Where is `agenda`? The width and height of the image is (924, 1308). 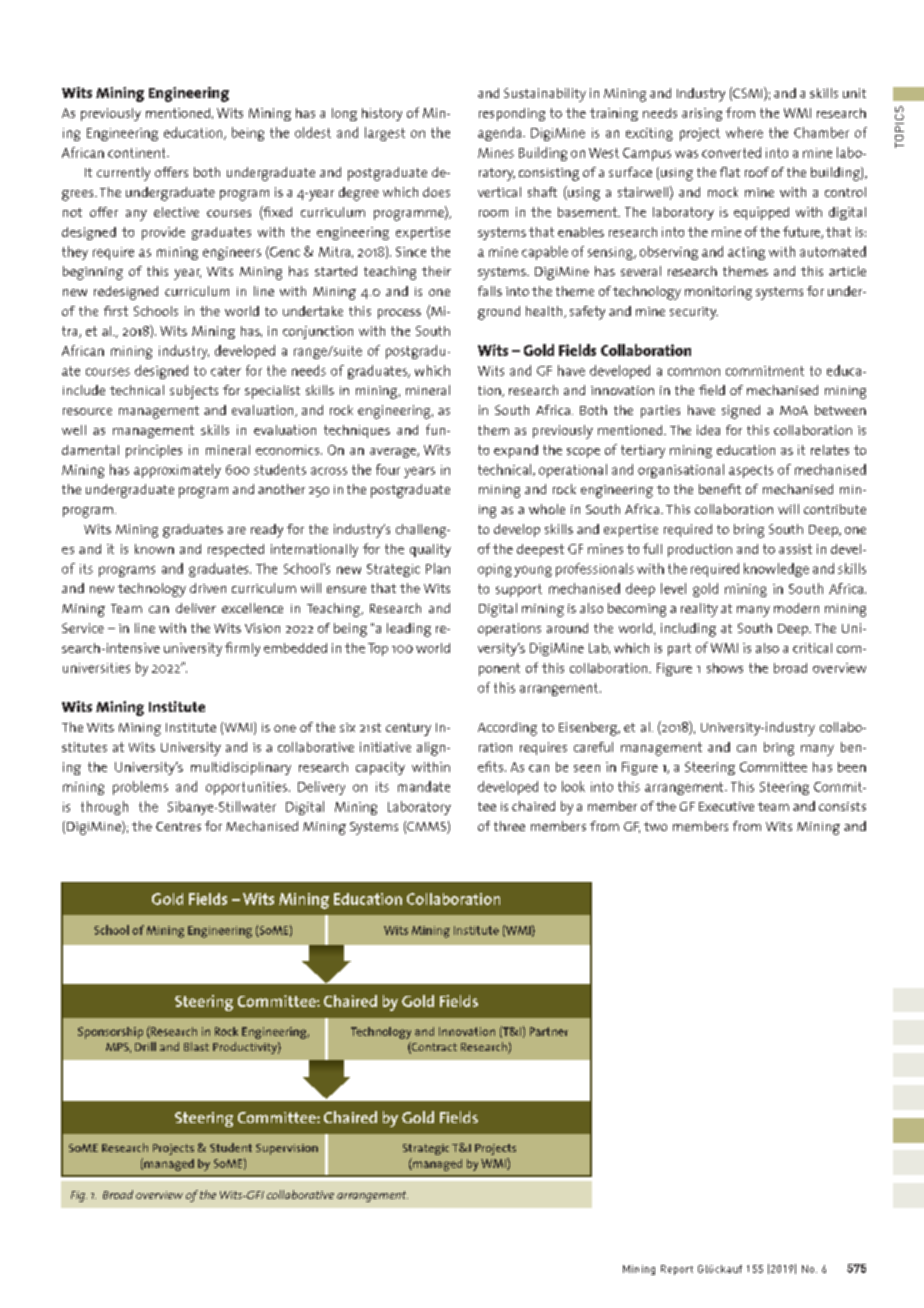
agenda is located at coordinates (501, 134).
